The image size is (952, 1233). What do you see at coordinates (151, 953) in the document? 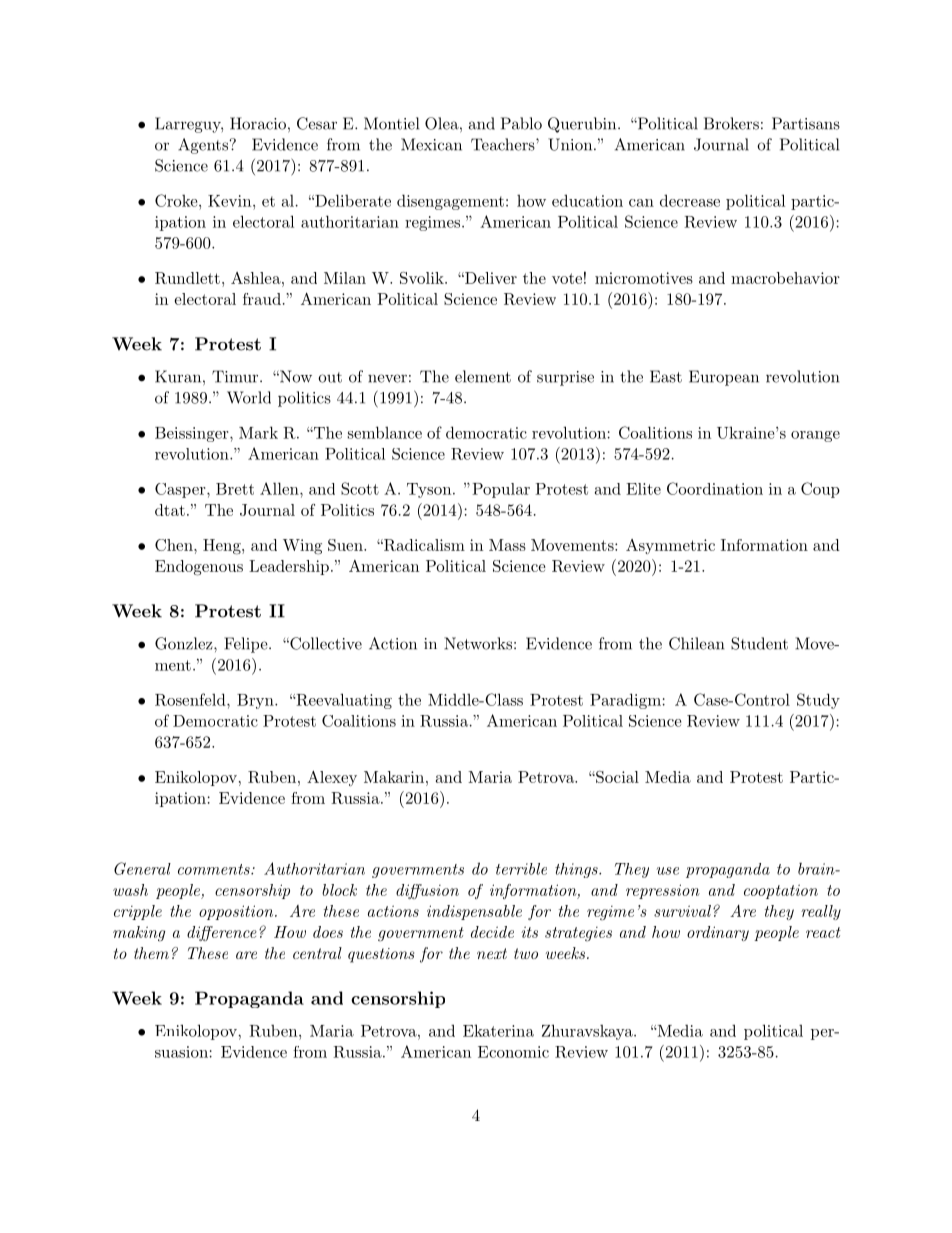
I see `them` at bounding box center [151, 953].
